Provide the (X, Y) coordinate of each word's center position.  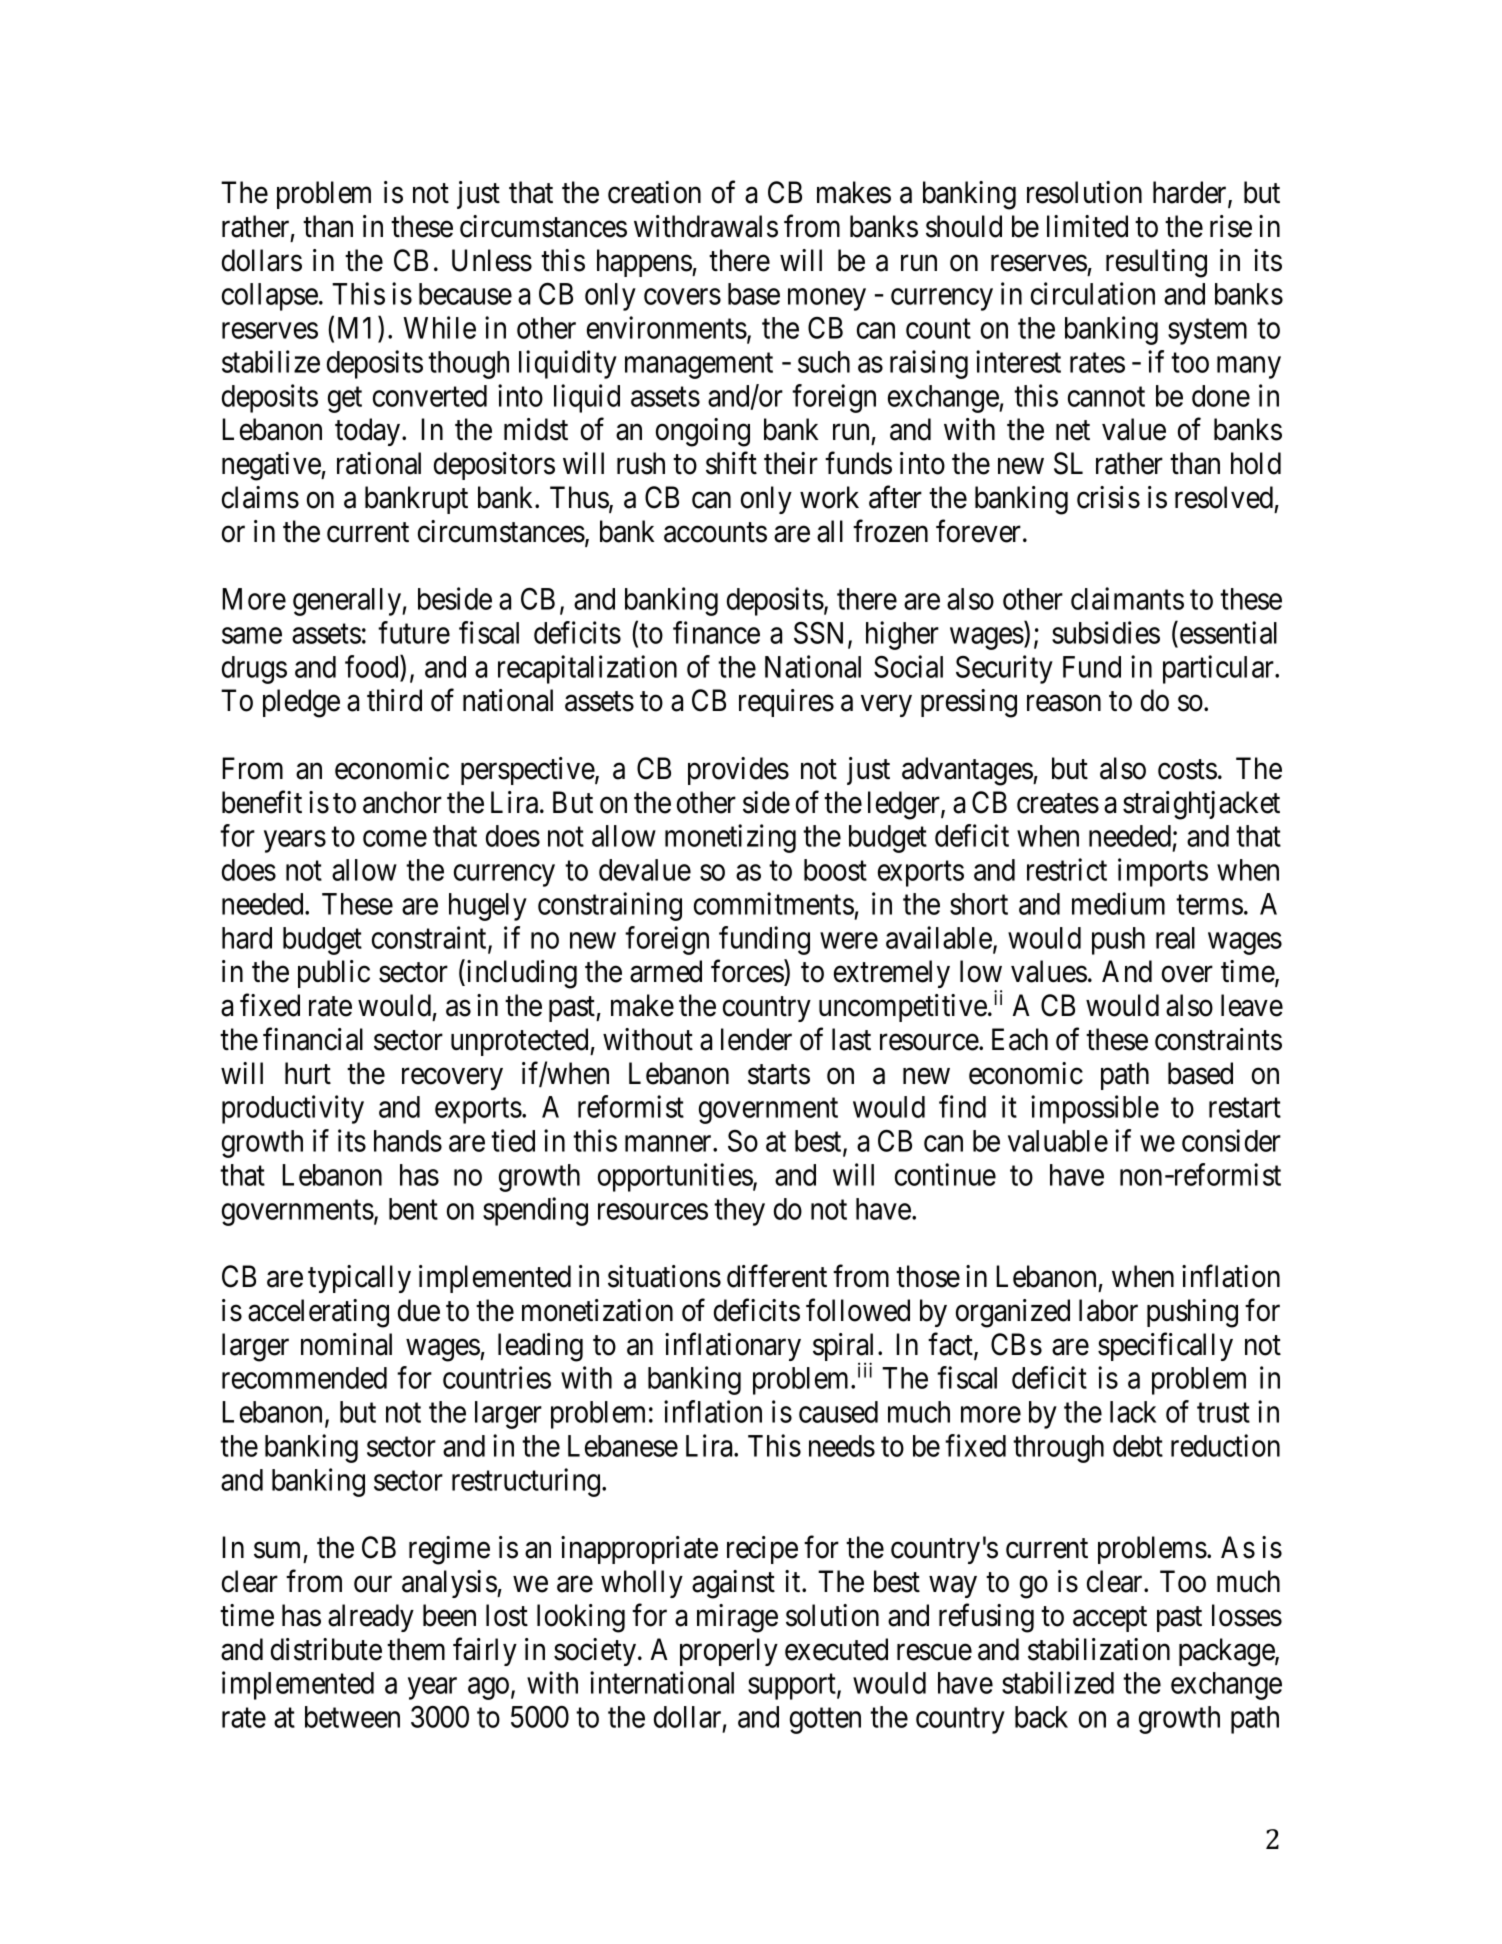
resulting (1156, 263)
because (465, 294)
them (416, 1649)
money (827, 300)
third (394, 700)
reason (1064, 703)
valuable (1058, 1141)
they (739, 1212)
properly (729, 1652)
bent (413, 1209)
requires (786, 703)
